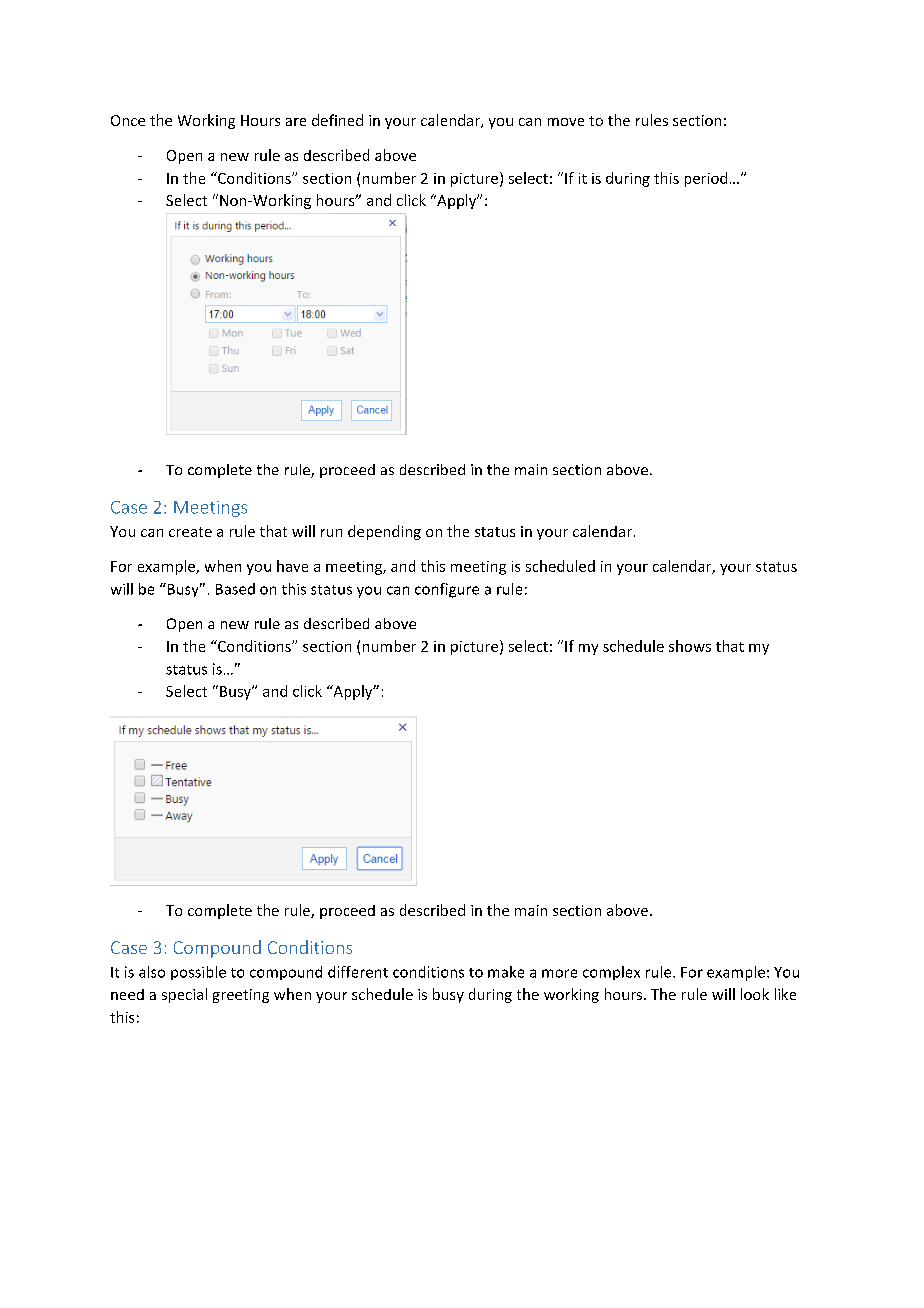  Describe the element at coordinates (190, 532) in the screenshot. I see `create` at that location.
